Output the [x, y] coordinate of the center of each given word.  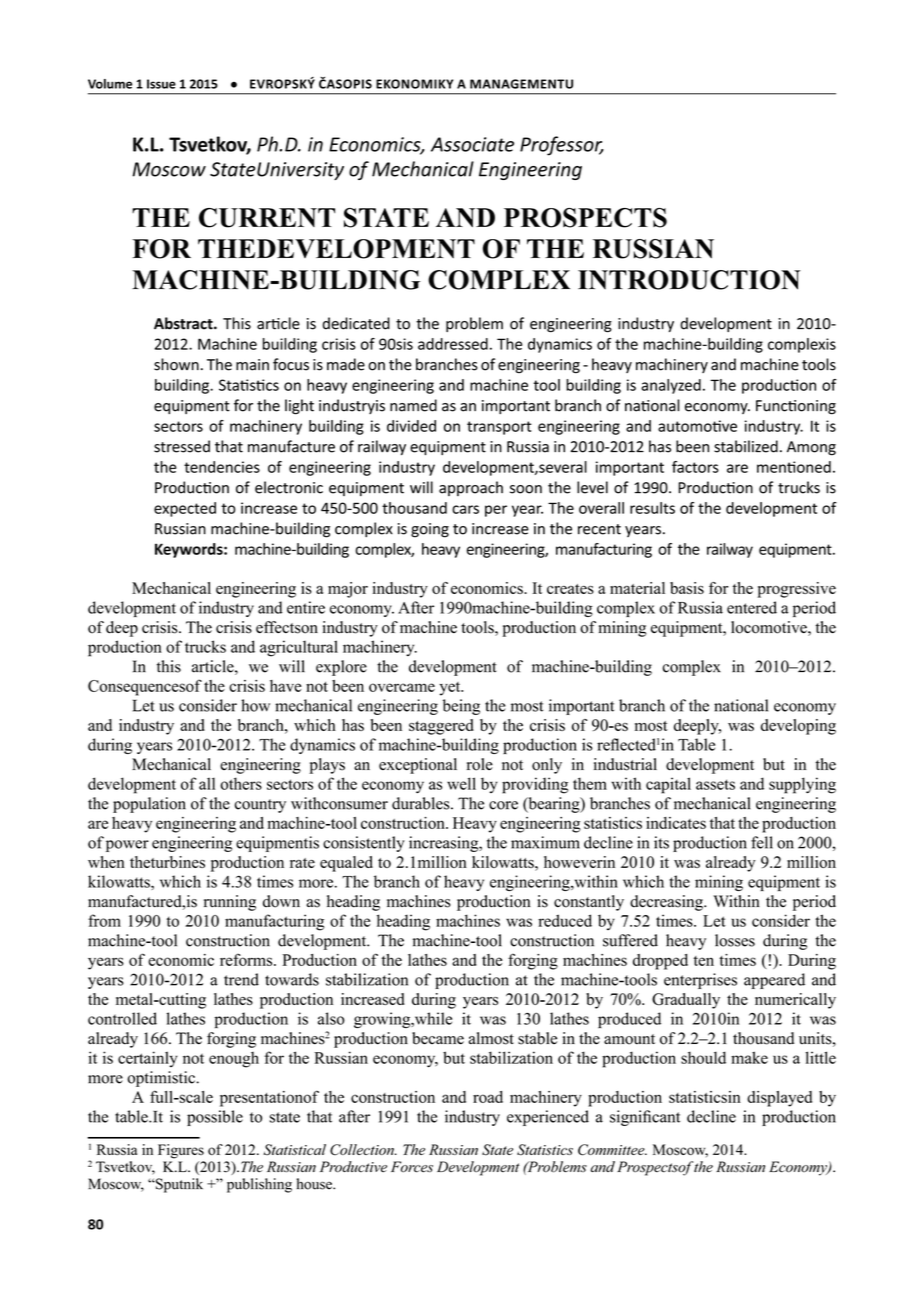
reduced [565, 920]
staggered [441, 727]
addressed [453, 344]
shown [176, 364]
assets [715, 784]
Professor [562, 146]
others [241, 783]
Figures [181, 1151]
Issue [161, 84]
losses [735, 940]
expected [185, 509]
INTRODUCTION [689, 280]
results [652, 508]
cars [465, 509]
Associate [472, 144]
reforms [247, 959]
